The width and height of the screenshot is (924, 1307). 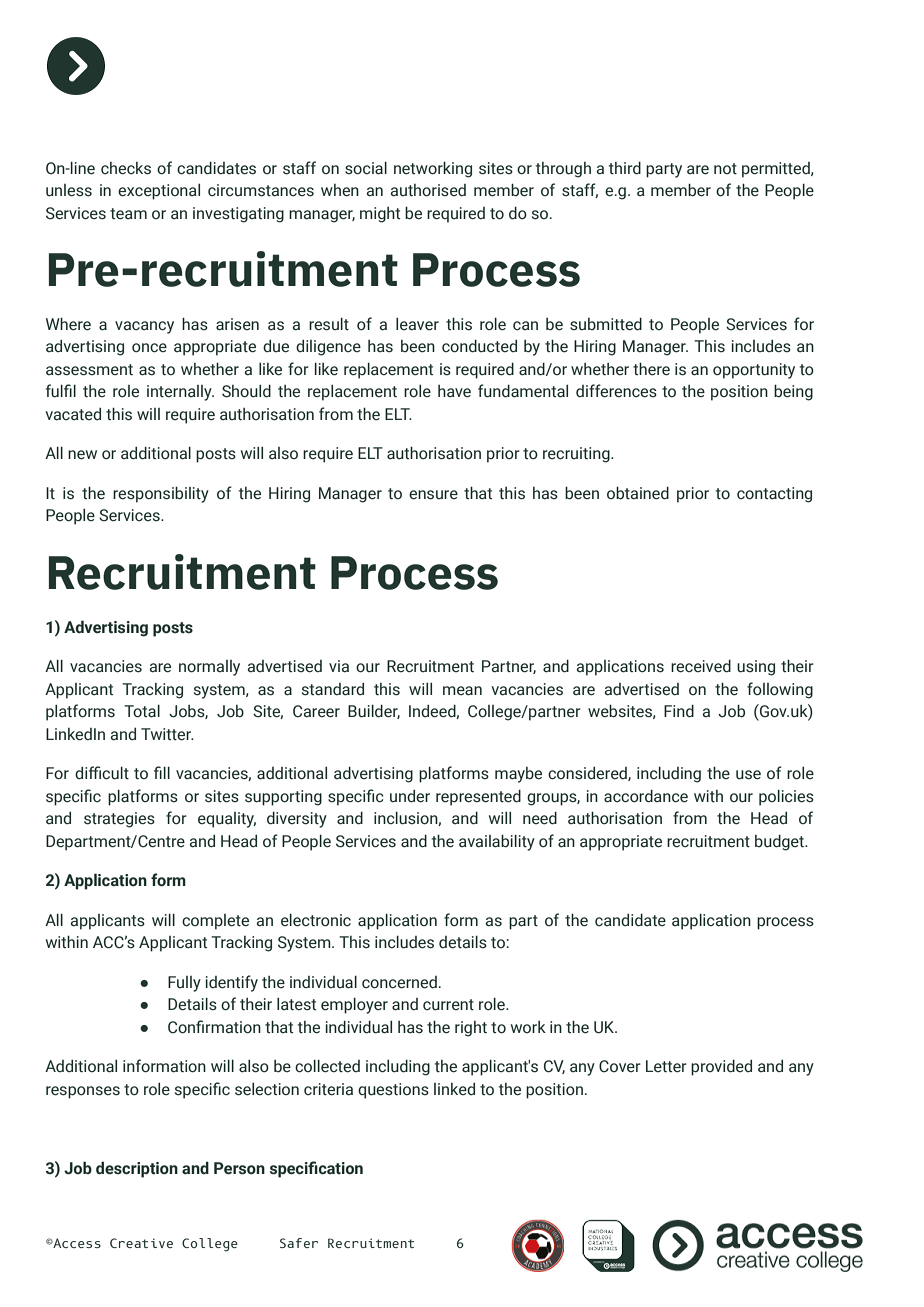 I want to click on mean, so click(x=462, y=691).
